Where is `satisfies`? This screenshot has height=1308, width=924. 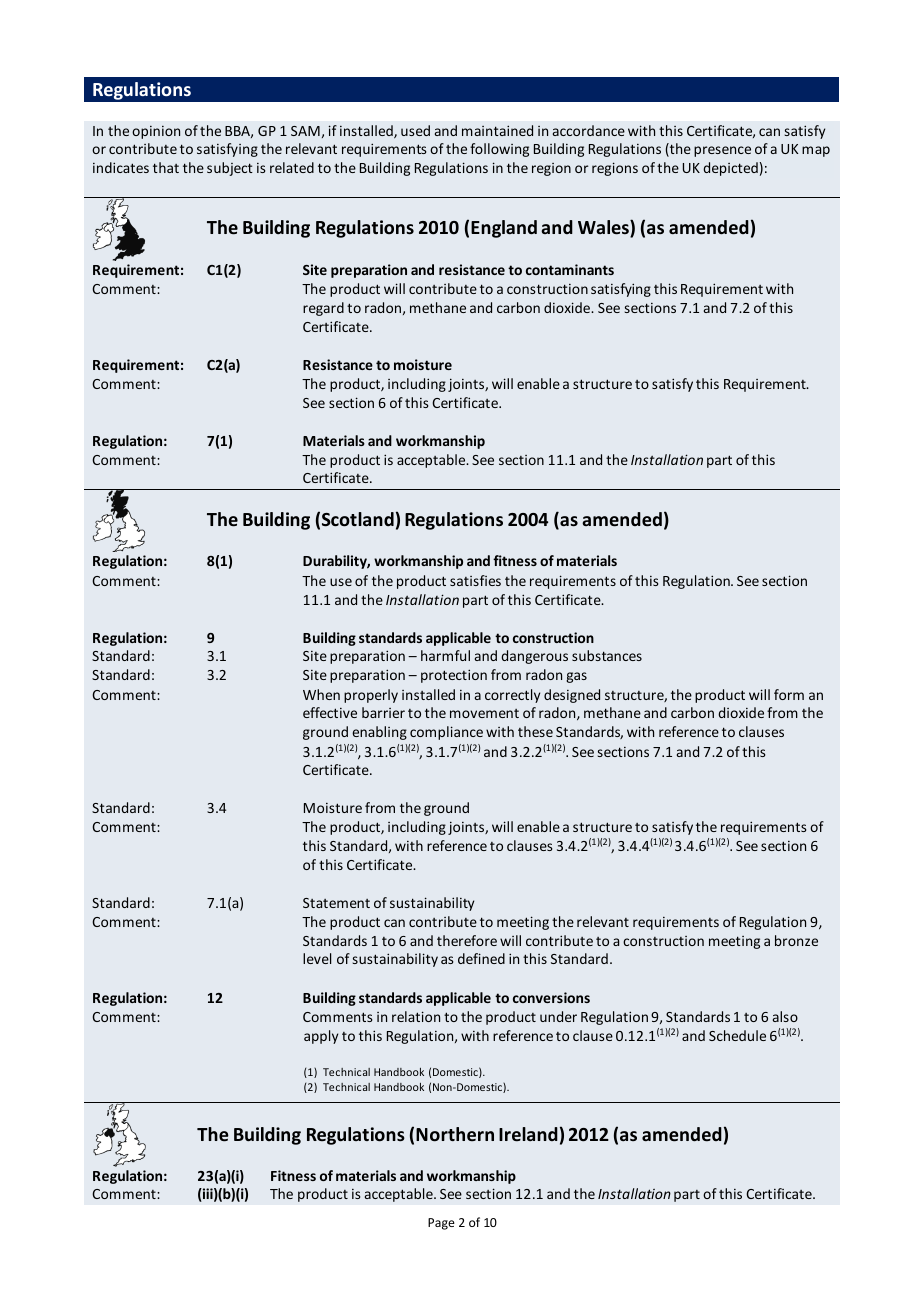
satisfies is located at coordinates (475, 580).
